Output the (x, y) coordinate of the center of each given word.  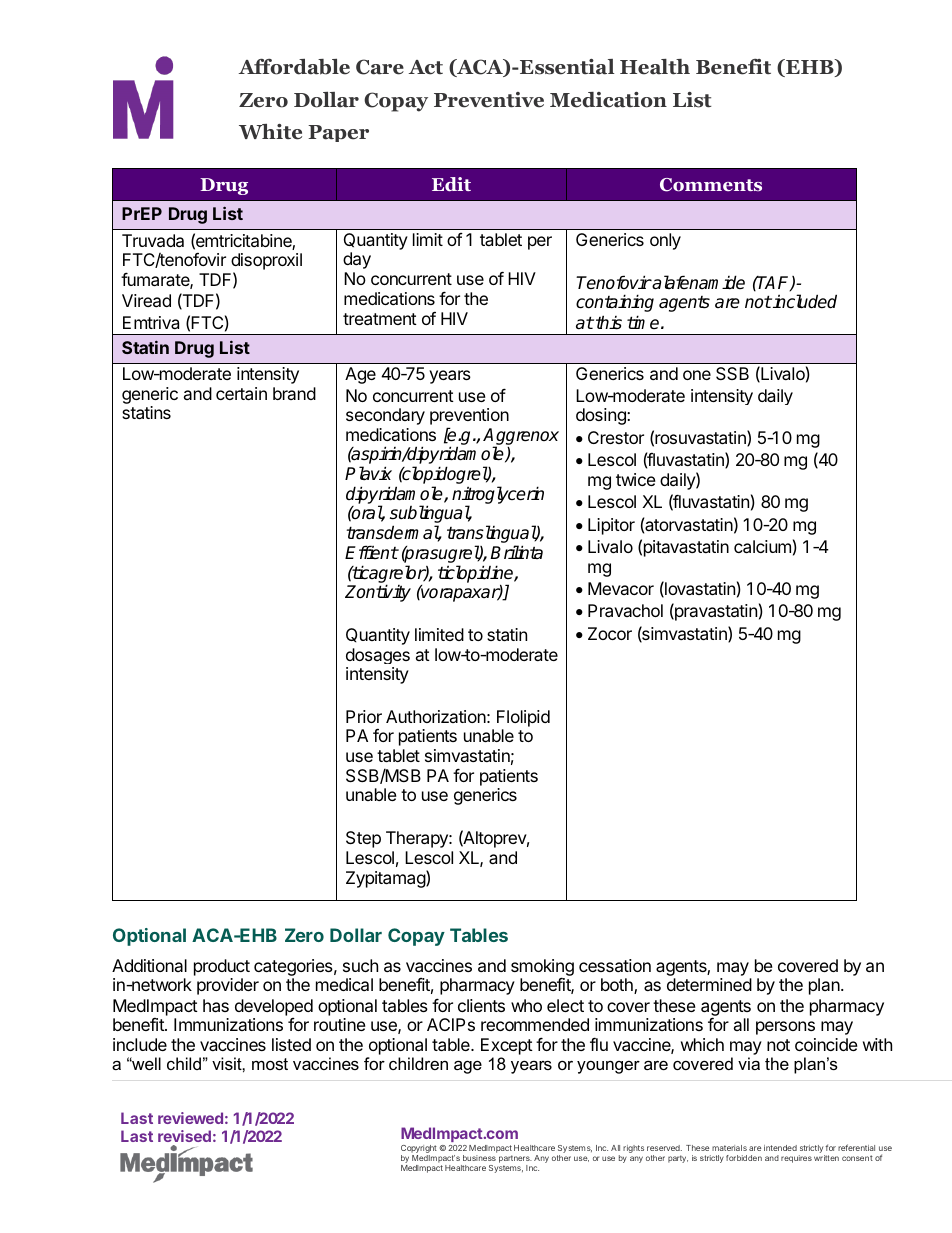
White (270, 132)
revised (184, 1136)
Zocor (610, 633)
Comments (711, 185)
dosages (378, 656)
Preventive (489, 100)
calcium (762, 546)
